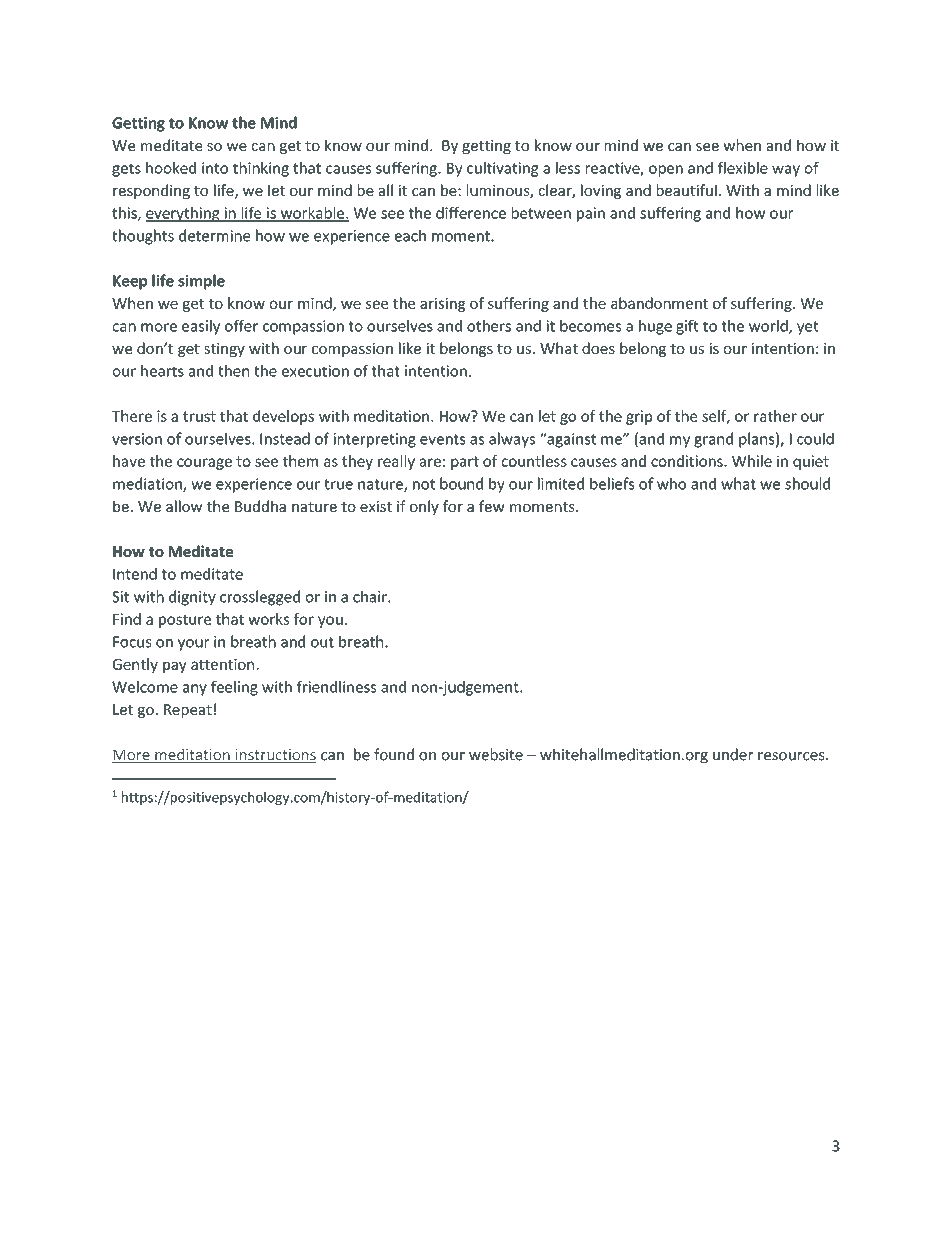 The image size is (952, 1233). What do you see at coordinates (371, 596) in the image?
I see `chair` at bounding box center [371, 596].
